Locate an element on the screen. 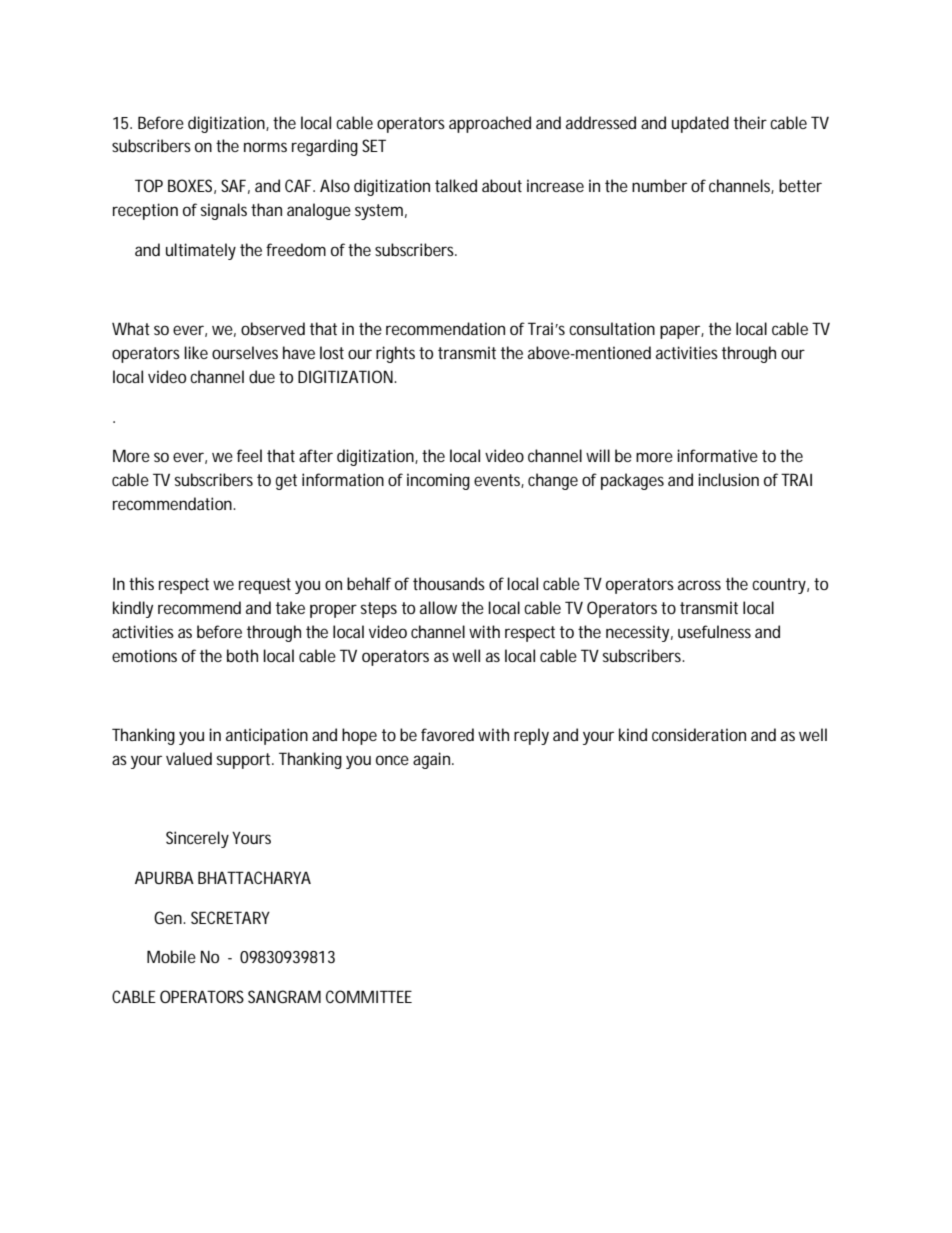 This screenshot has height=1233, width=952. Mobile is located at coordinates (171, 956).
